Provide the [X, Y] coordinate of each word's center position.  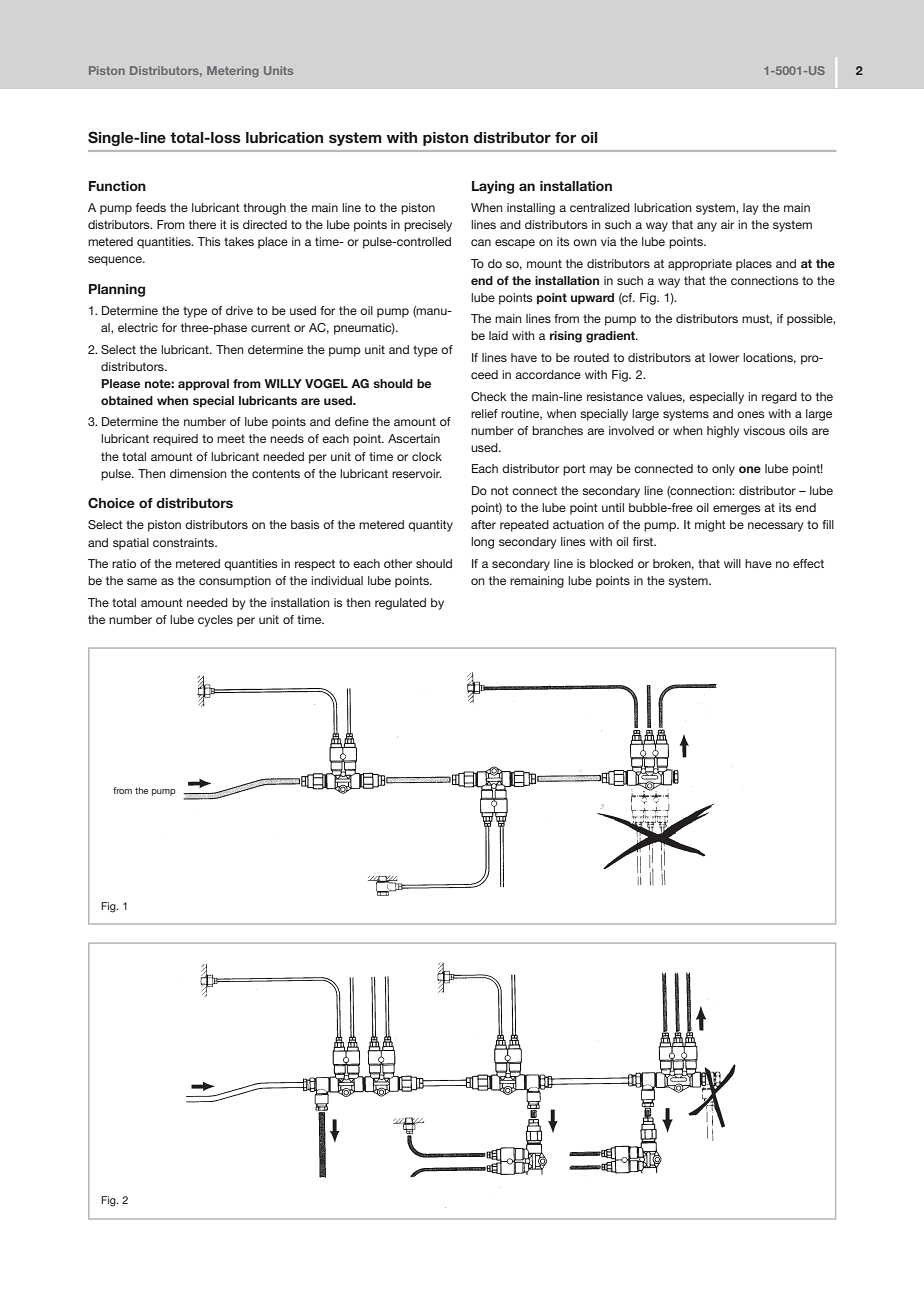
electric [138, 327]
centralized [600, 207]
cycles [215, 621]
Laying [493, 187]
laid [498, 335]
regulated [400, 604]
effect [808, 563]
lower [724, 357]
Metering [233, 71]
